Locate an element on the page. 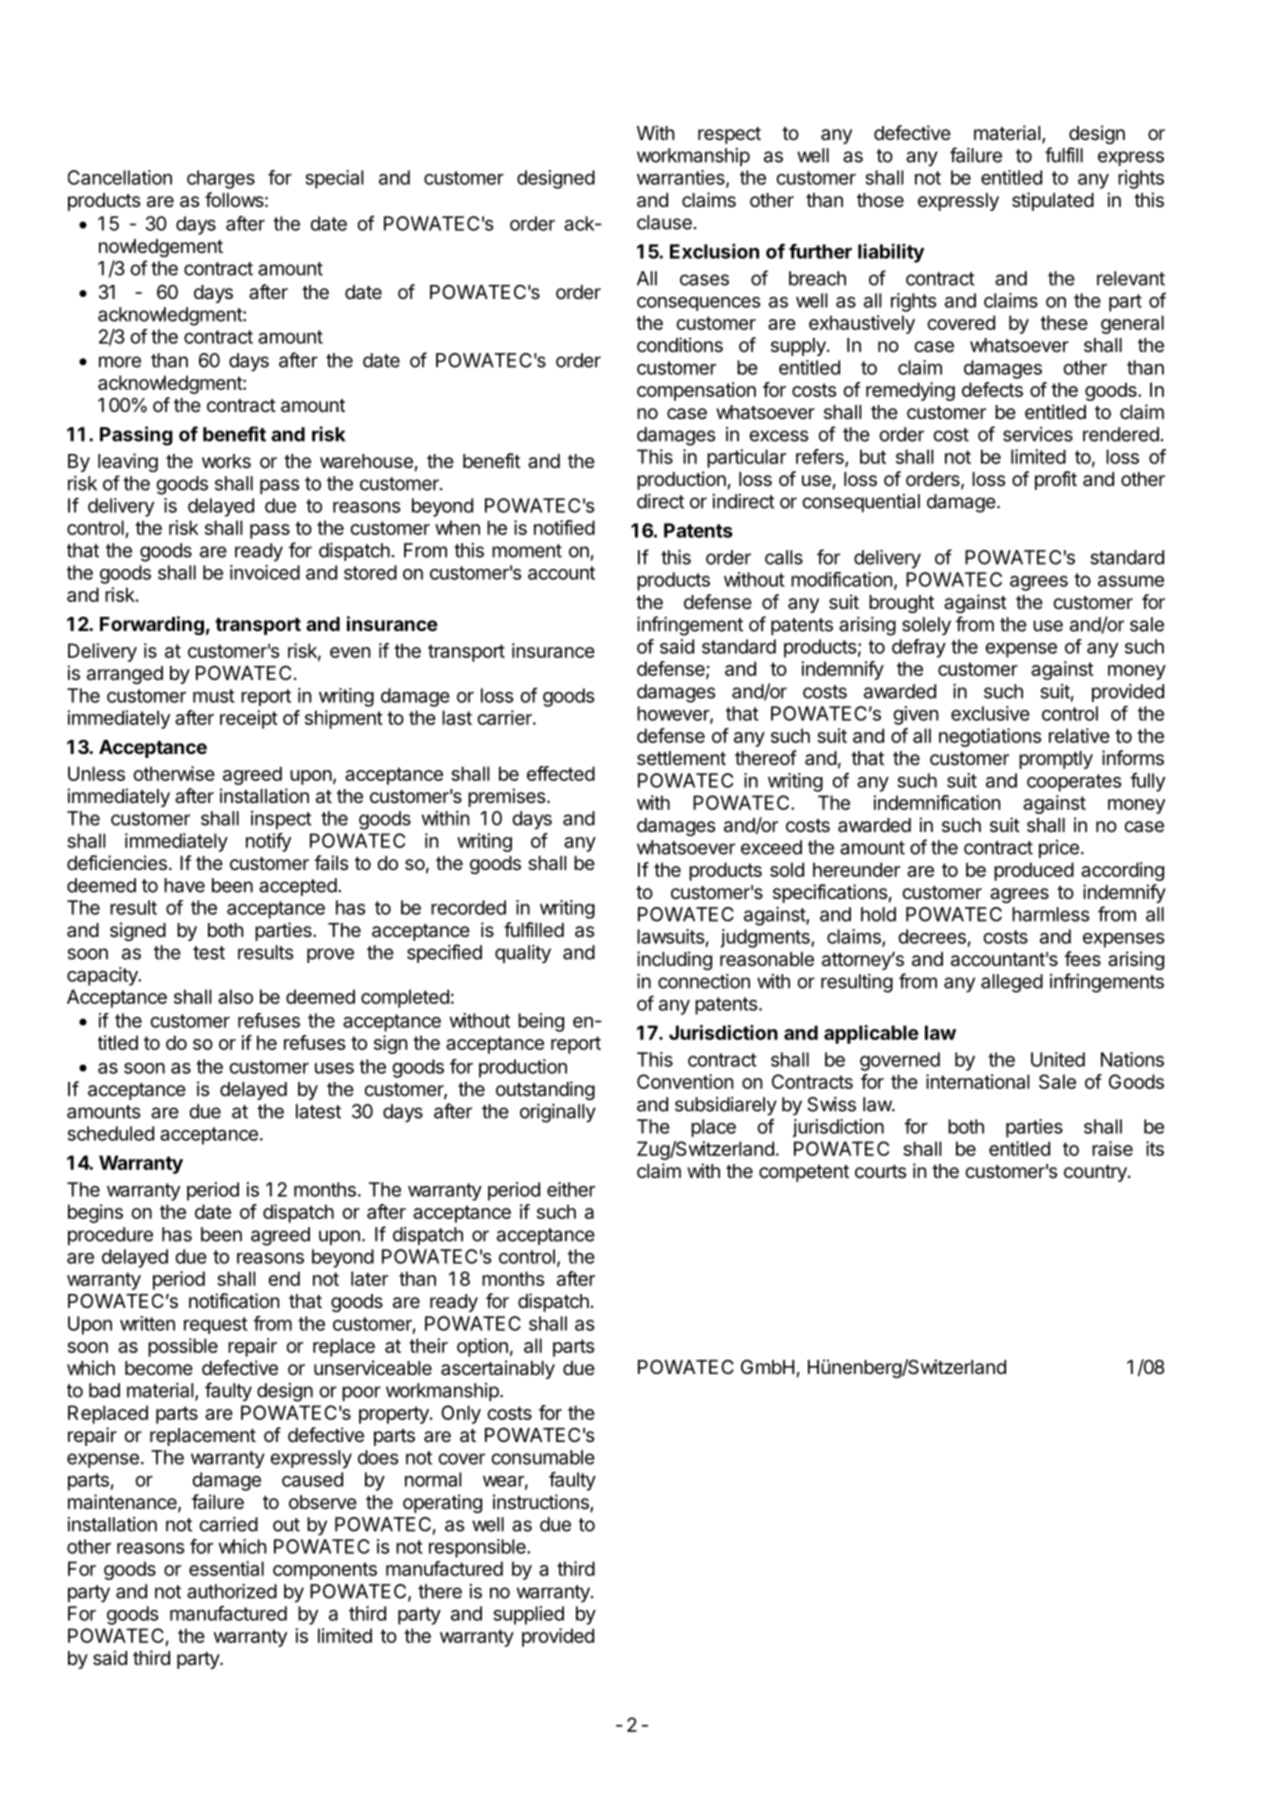 The width and height of the document is (1279, 1810). settlement is located at coordinates (681, 758).
